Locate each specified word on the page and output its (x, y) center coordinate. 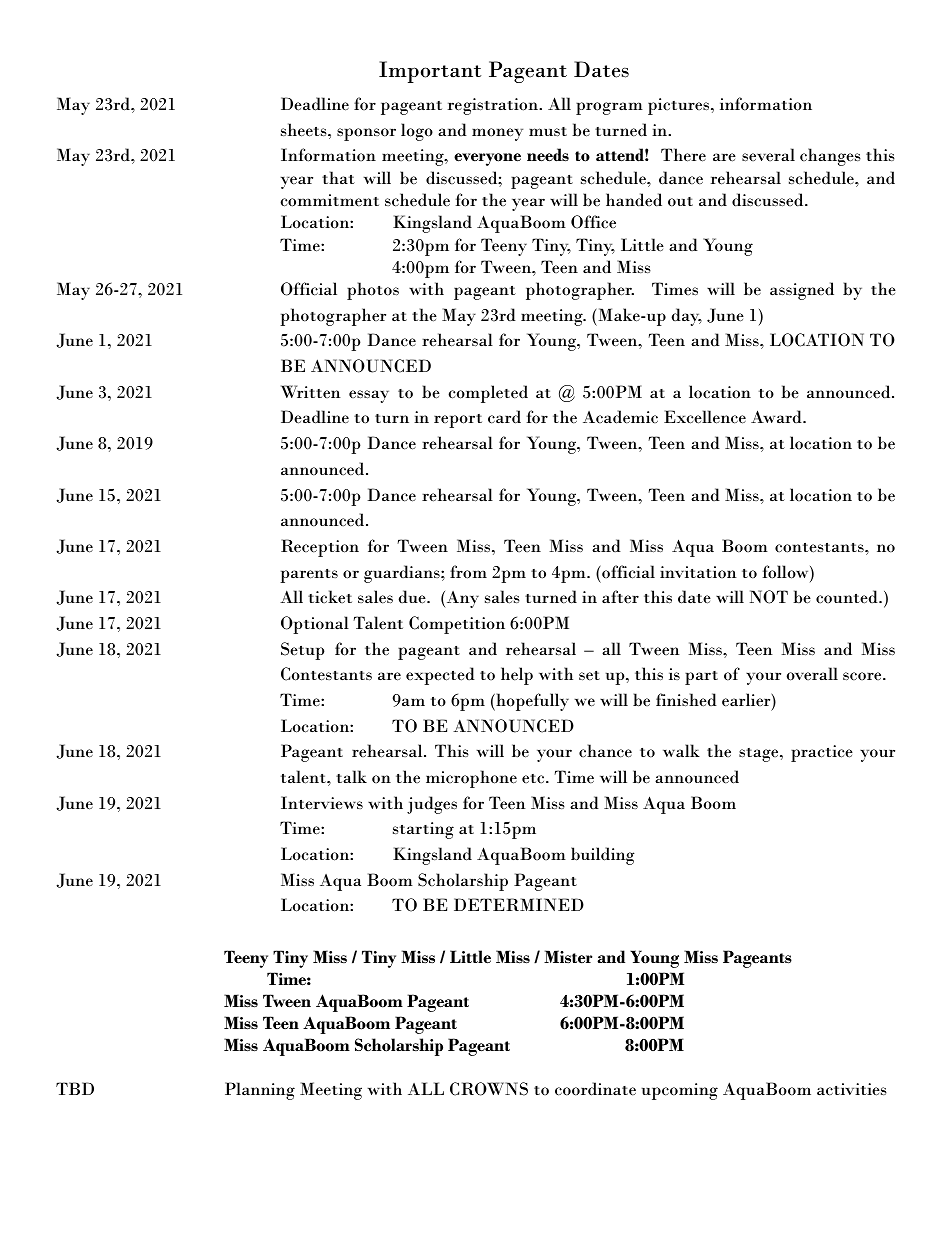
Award (777, 416)
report (458, 421)
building (603, 856)
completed (488, 394)
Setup (303, 651)
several (768, 154)
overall (812, 674)
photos (373, 291)
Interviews (322, 803)
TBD (75, 1088)
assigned (802, 291)
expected (440, 676)
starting (423, 830)
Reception (320, 548)
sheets (305, 130)
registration (494, 106)
